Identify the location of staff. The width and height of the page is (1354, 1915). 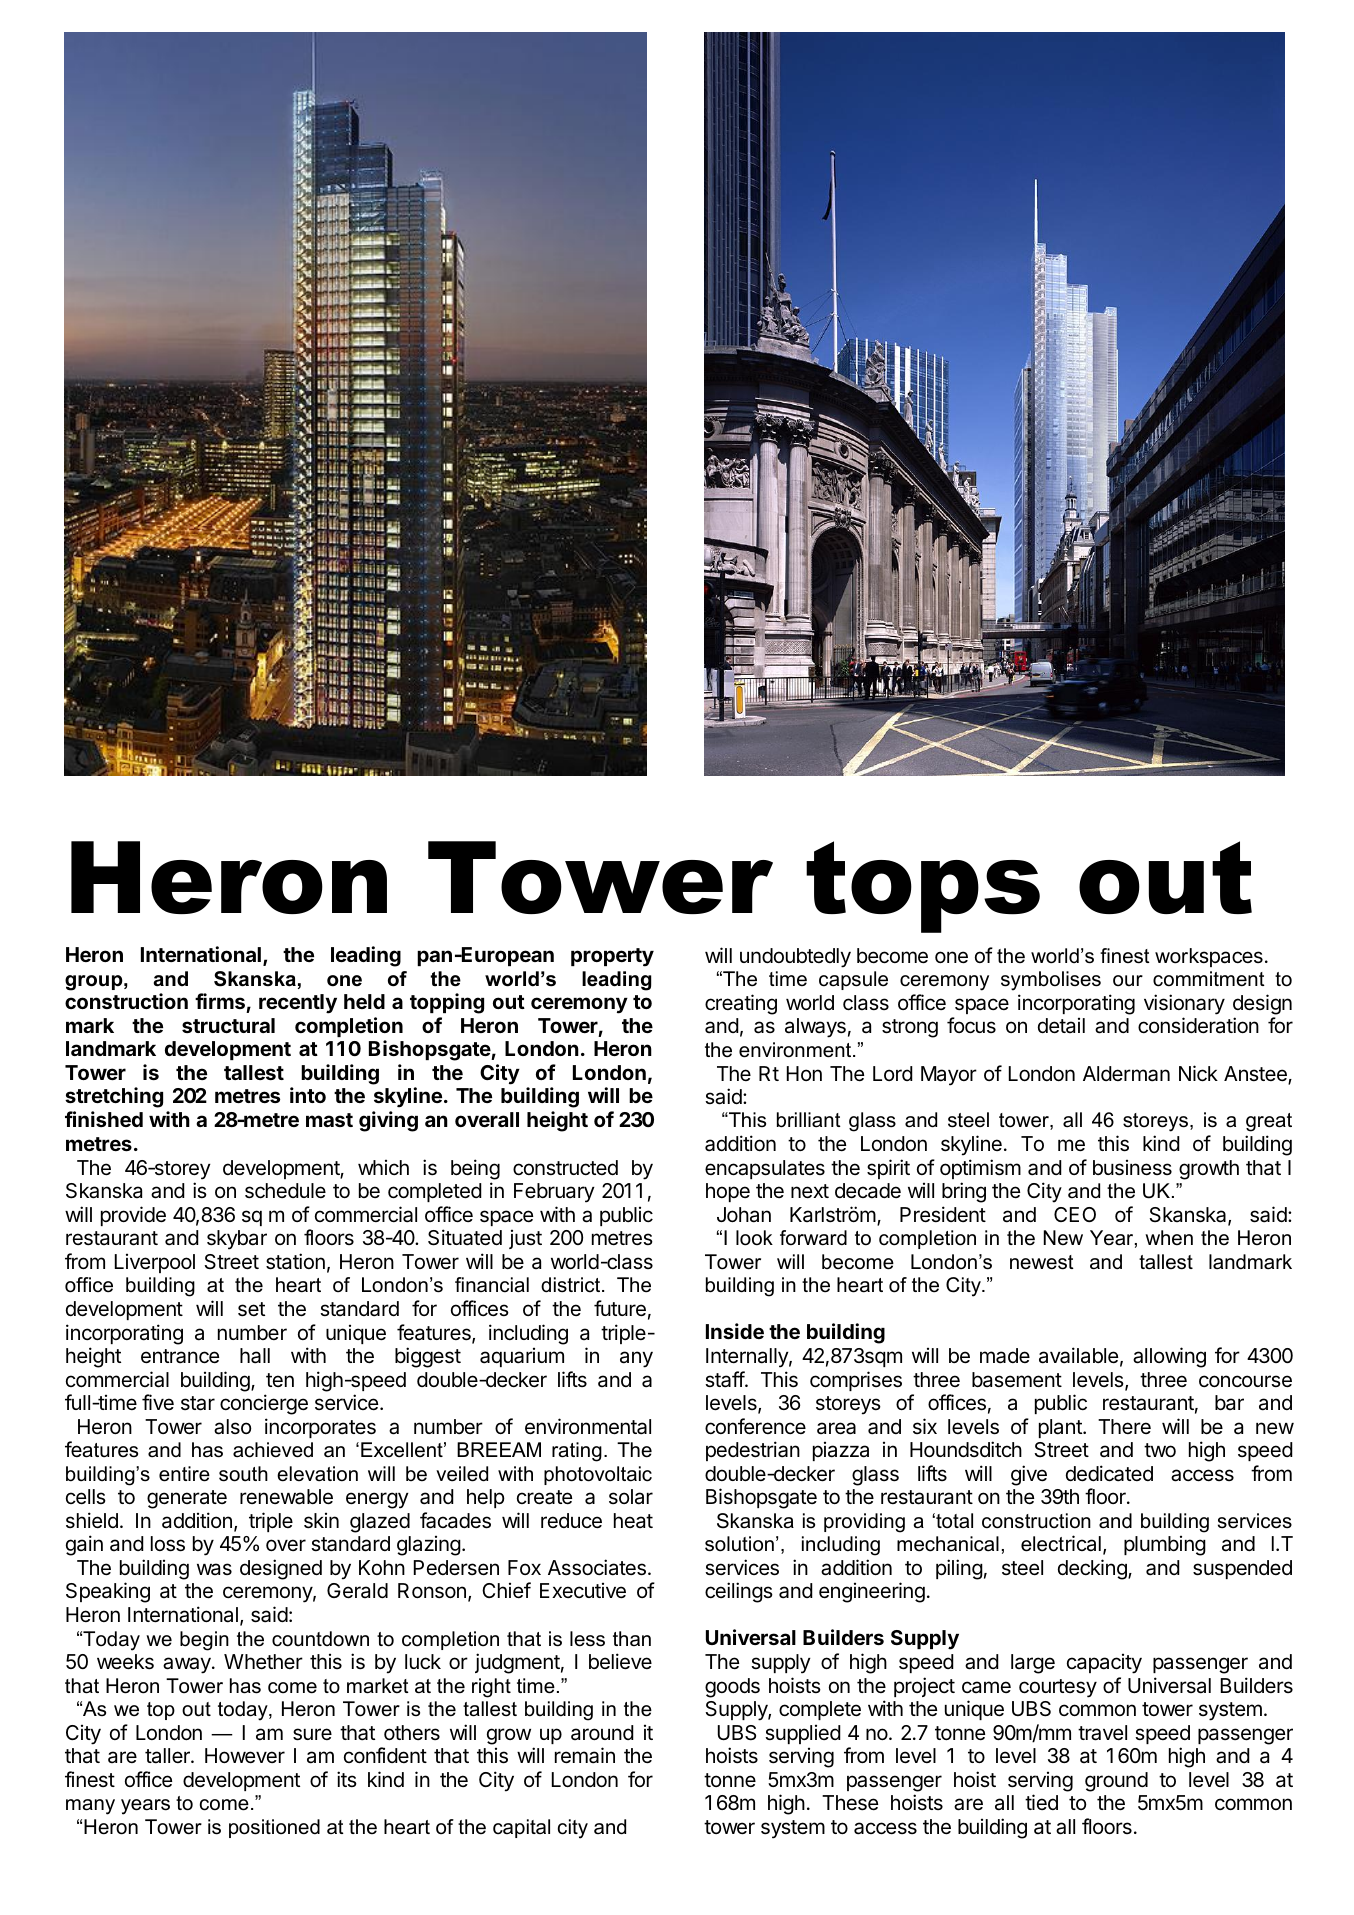
(725, 1379).
